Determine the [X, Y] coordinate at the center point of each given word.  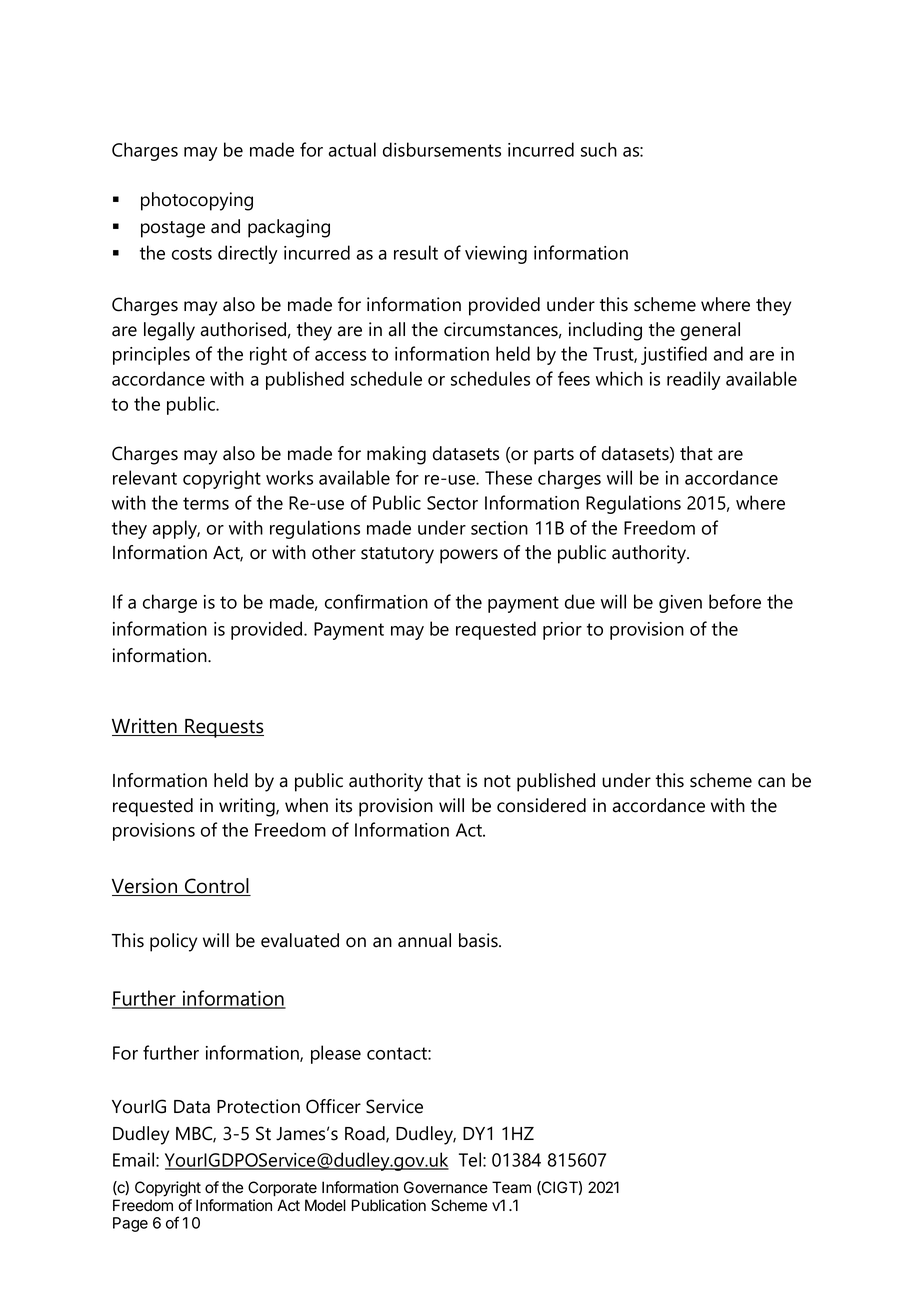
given [680, 604]
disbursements [442, 149]
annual [424, 940]
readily [694, 380]
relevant [145, 477]
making [396, 455]
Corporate [282, 1188]
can [771, 782]
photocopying [197, 201]
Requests [223, 728]
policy [173, 942]
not [497, 781]
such [599, 149]
